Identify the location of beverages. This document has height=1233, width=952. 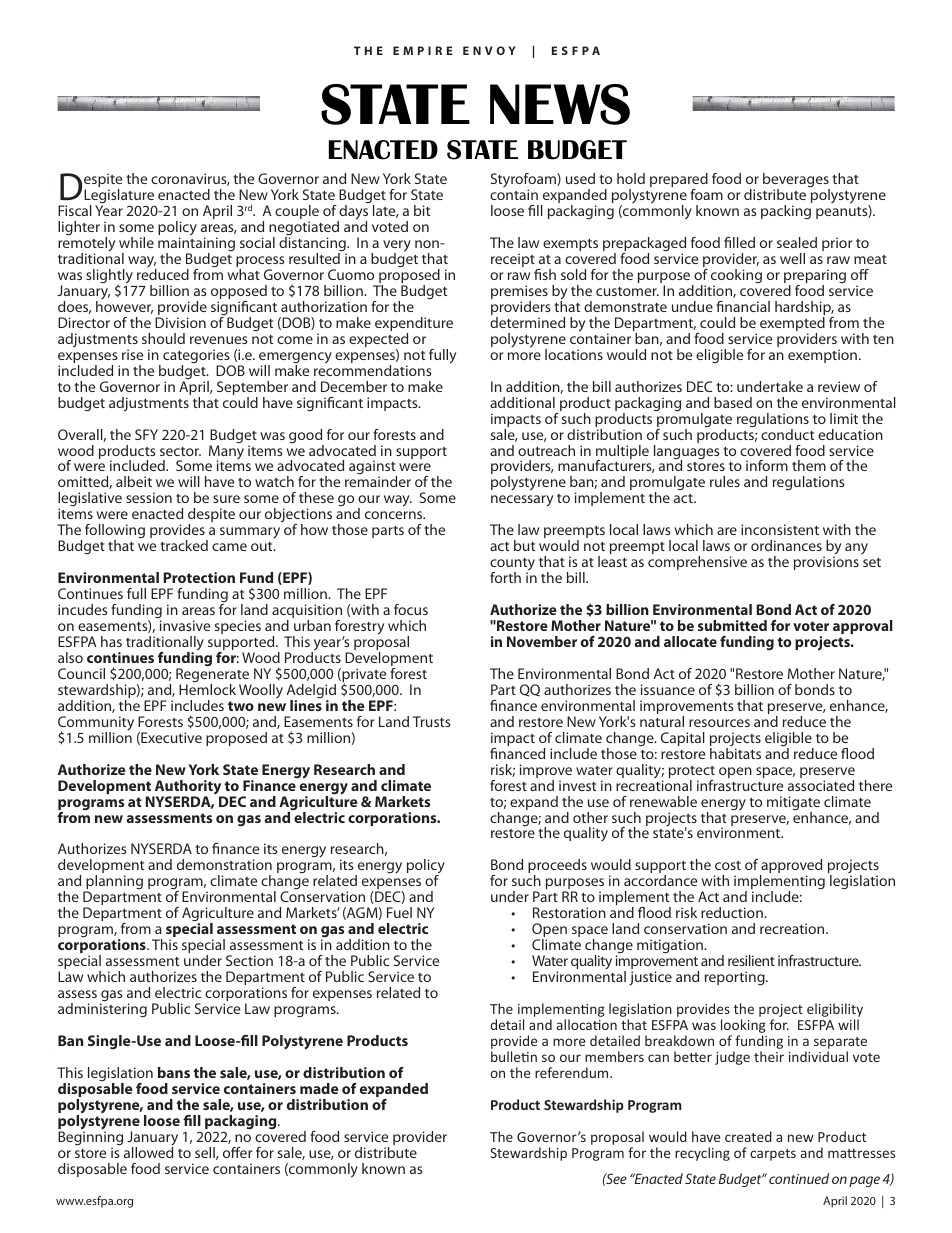
(796, 181).
